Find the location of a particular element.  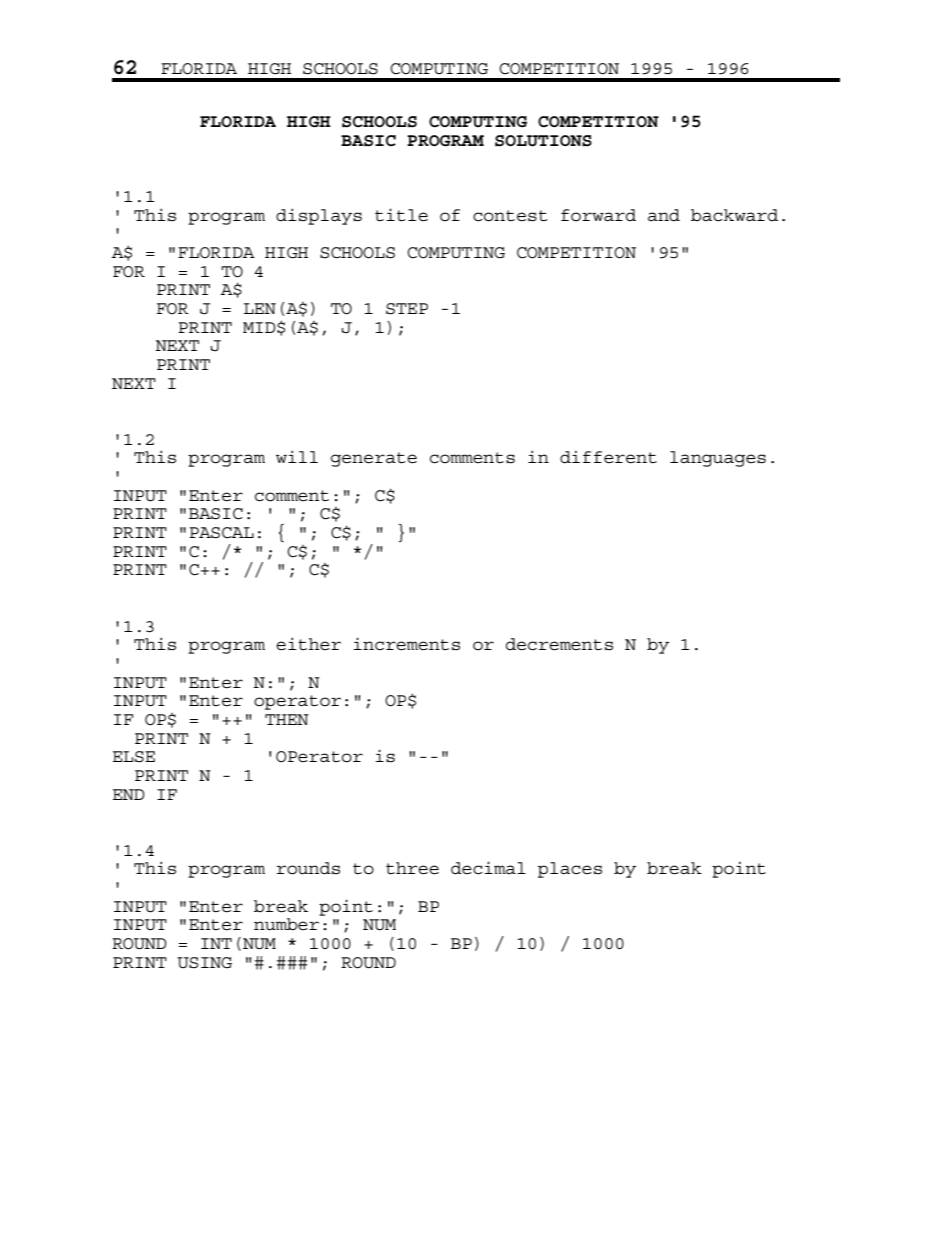

increments is located at coordinates (406, 644).
